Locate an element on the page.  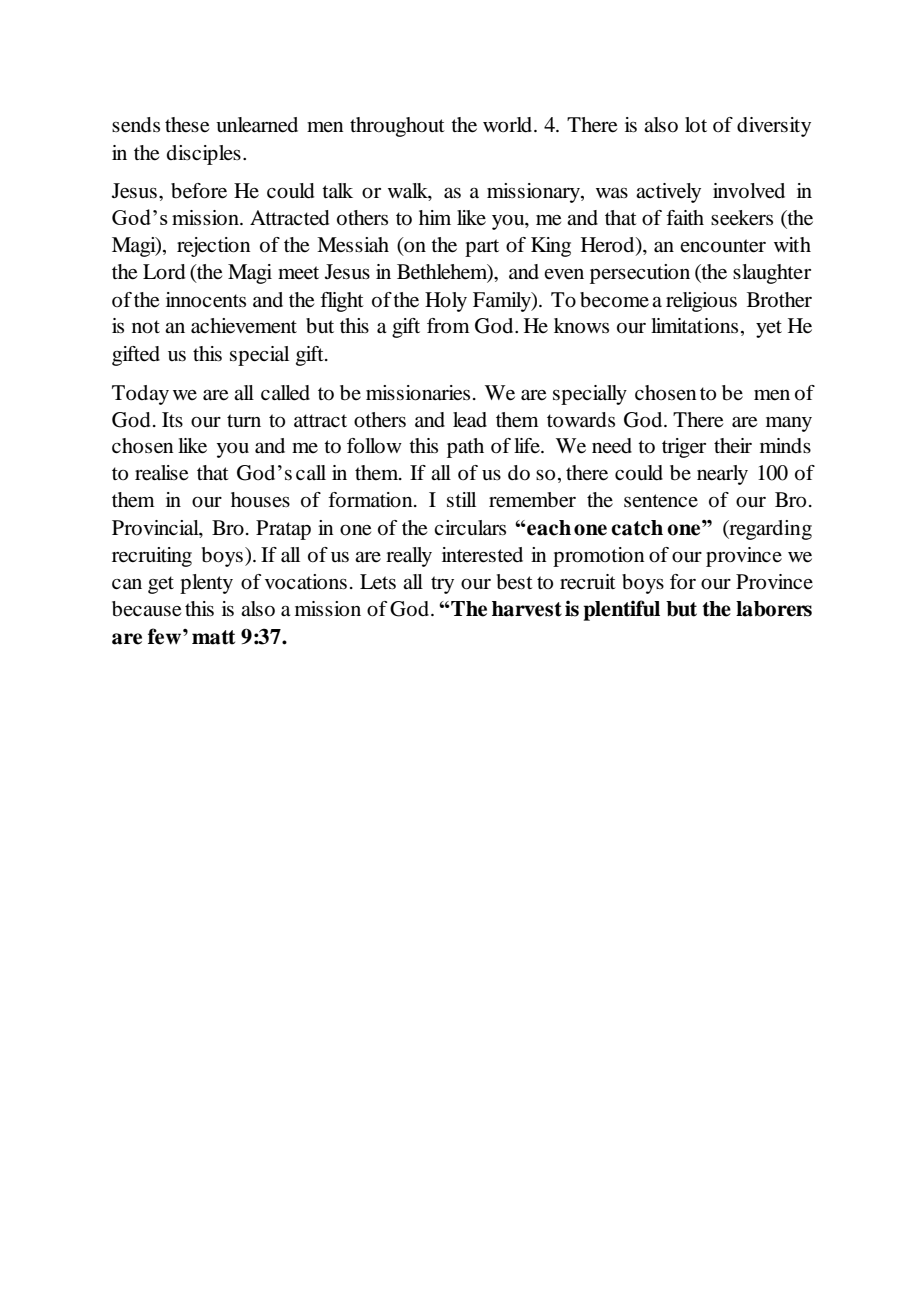
their is located at coordinates (733, 445).
